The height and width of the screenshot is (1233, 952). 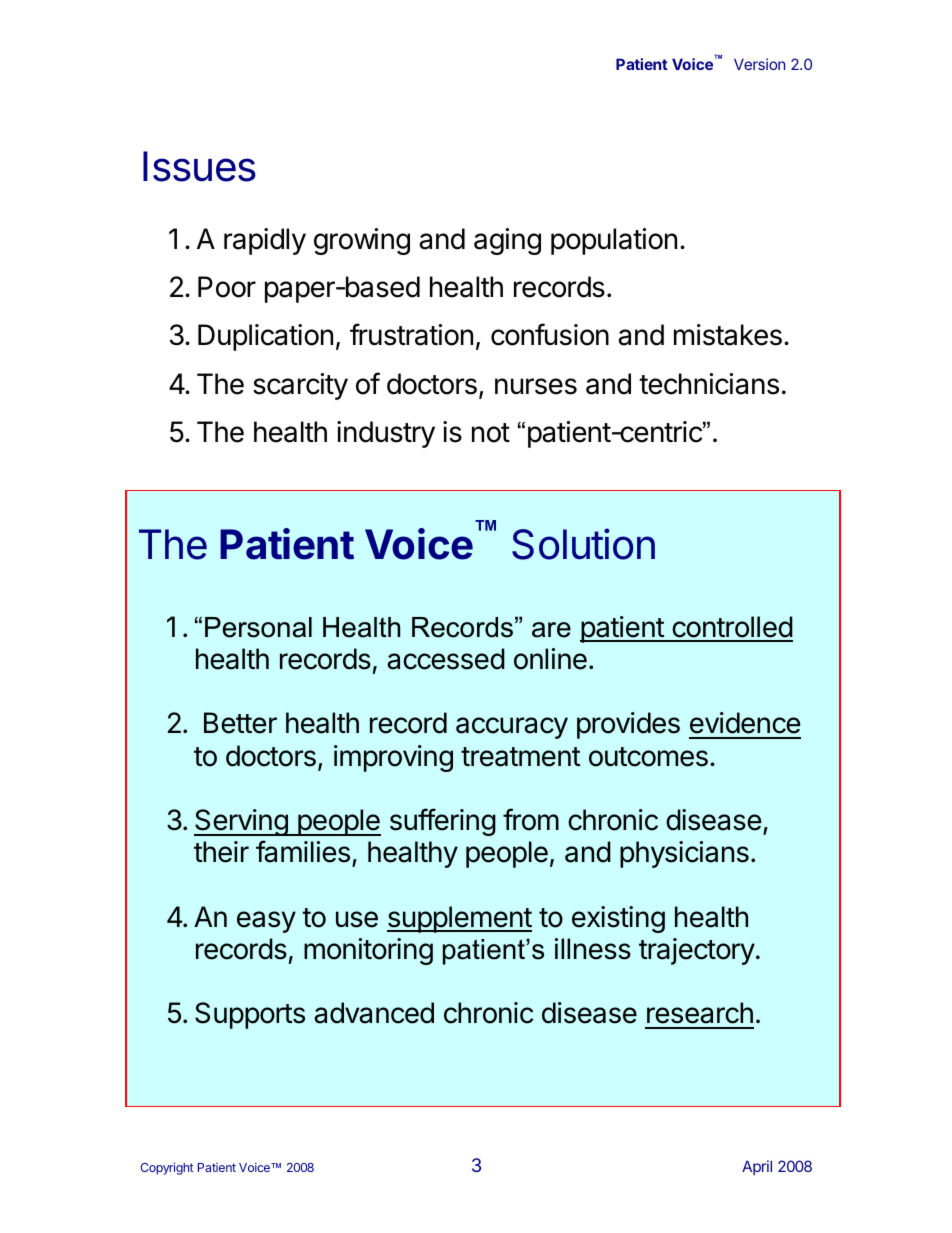 What do you see at coordinates (507, 241) in the screenshot?
I see `aging` at bounding box center [507, 241].
